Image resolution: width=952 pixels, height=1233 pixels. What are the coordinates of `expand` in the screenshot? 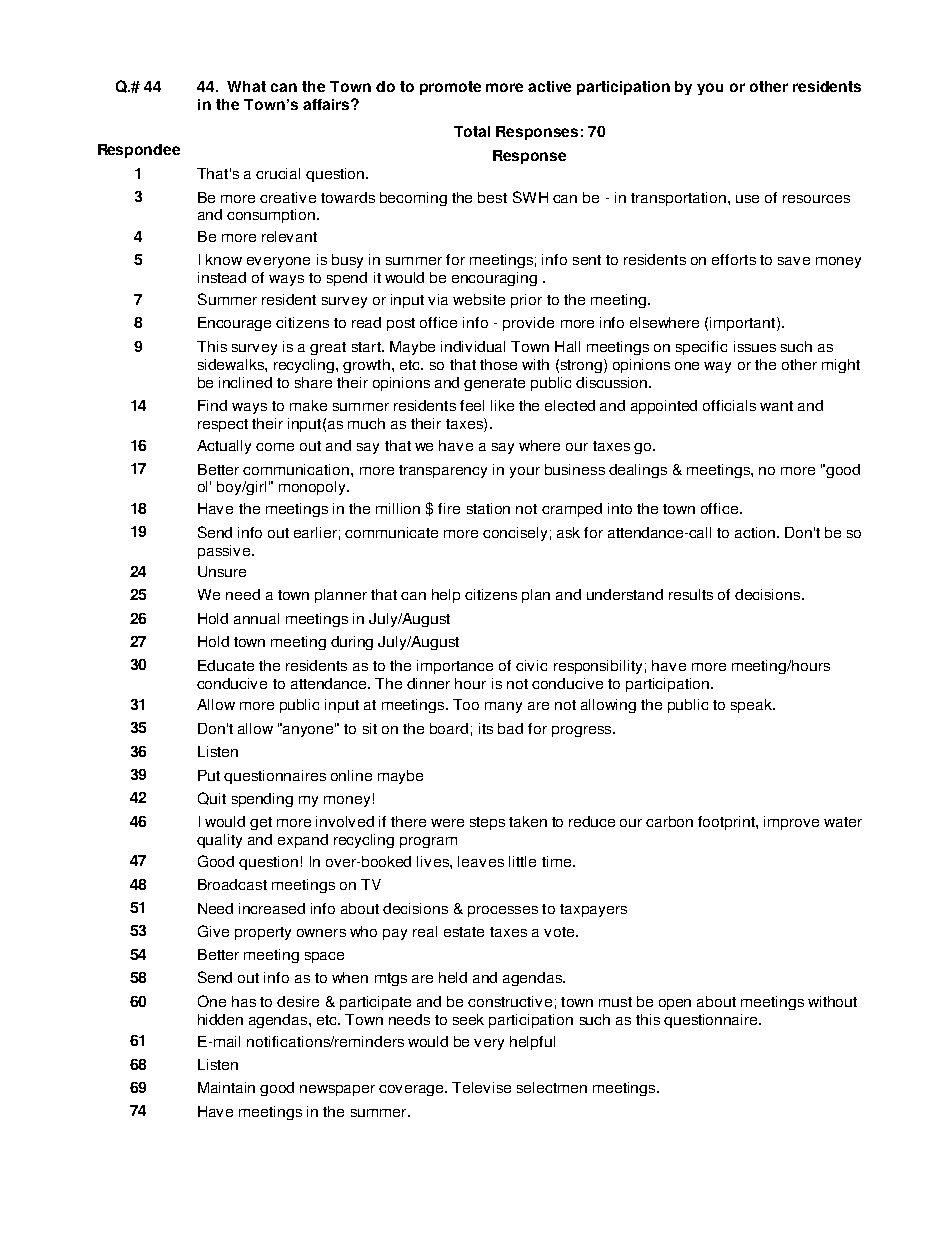 It's located at (303, 841).
